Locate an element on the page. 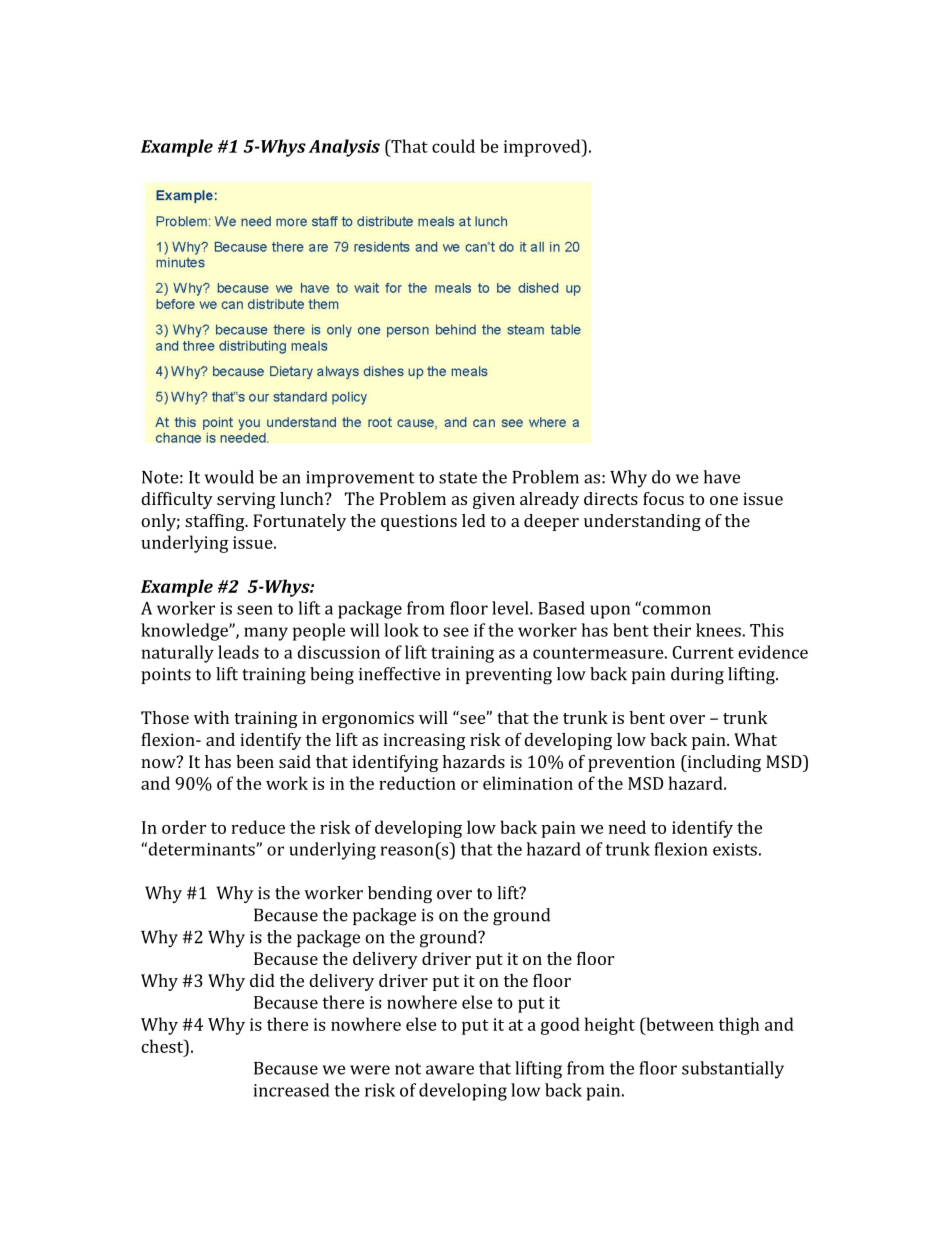  have is located at coordinates (722, 477).
